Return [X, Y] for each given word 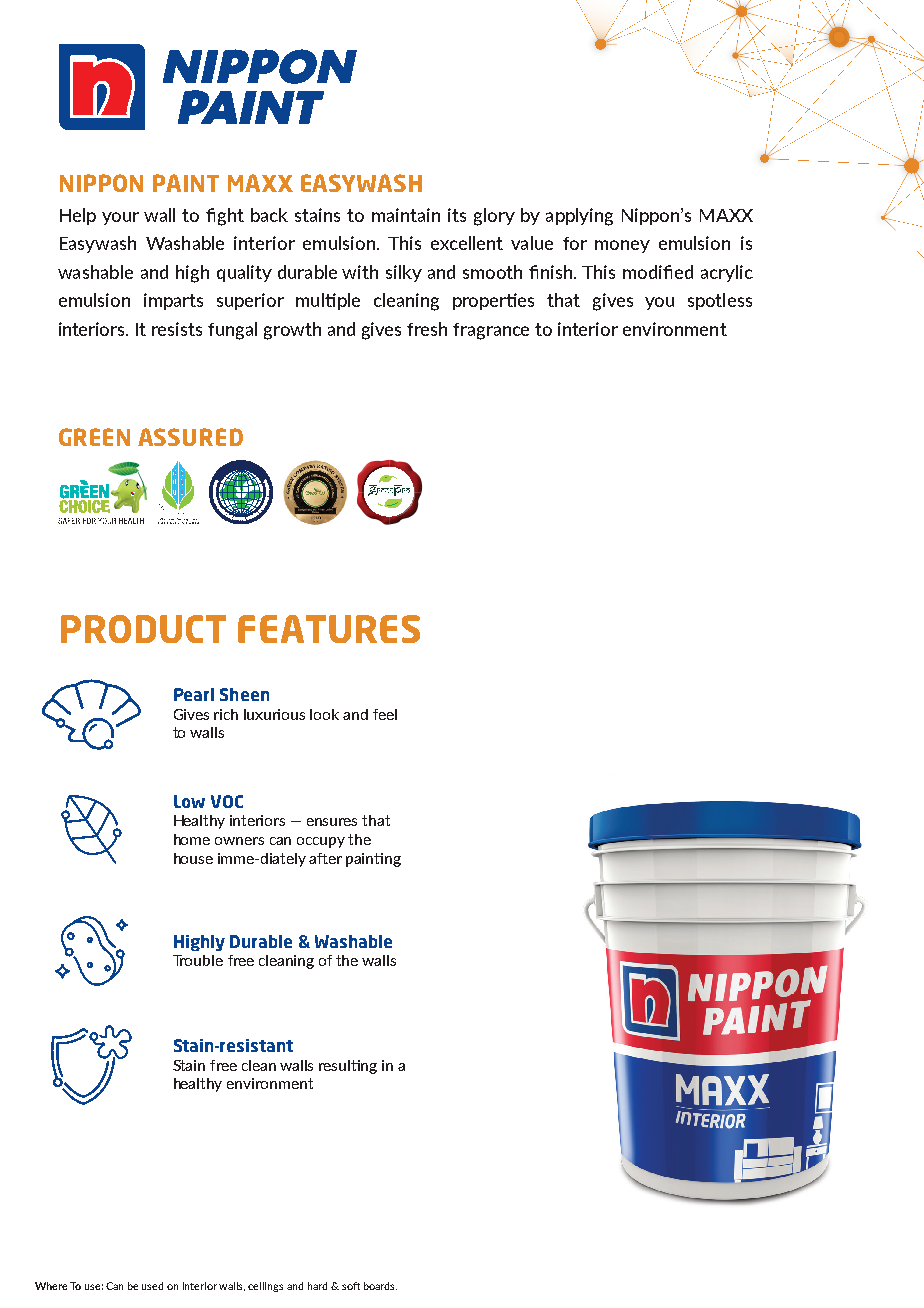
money [622, 246]
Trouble [198, 960]
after [325, 858]
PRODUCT [143, 629]
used [152, 1286]
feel [385, 714]
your [120, 218]
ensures [332, 822]
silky [404, 273]
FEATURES [329, 629]
